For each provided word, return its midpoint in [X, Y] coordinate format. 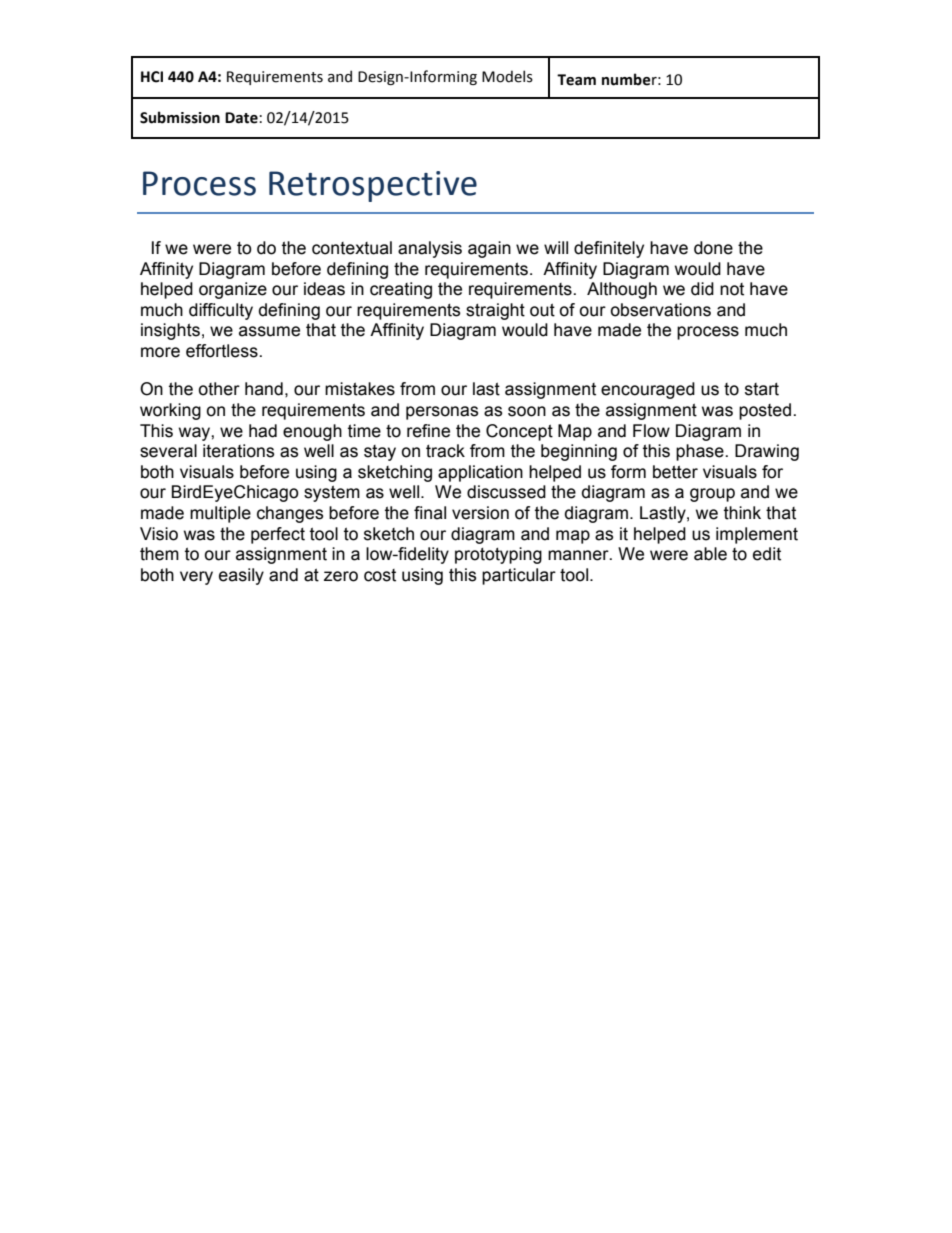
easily [241, 576]
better [675, 472]
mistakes [360, 389]
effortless [223, 351]
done [713, 248]
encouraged [648, 390]
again [489, 249]
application [480, 473]
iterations [238, 451]
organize [233, 290]
